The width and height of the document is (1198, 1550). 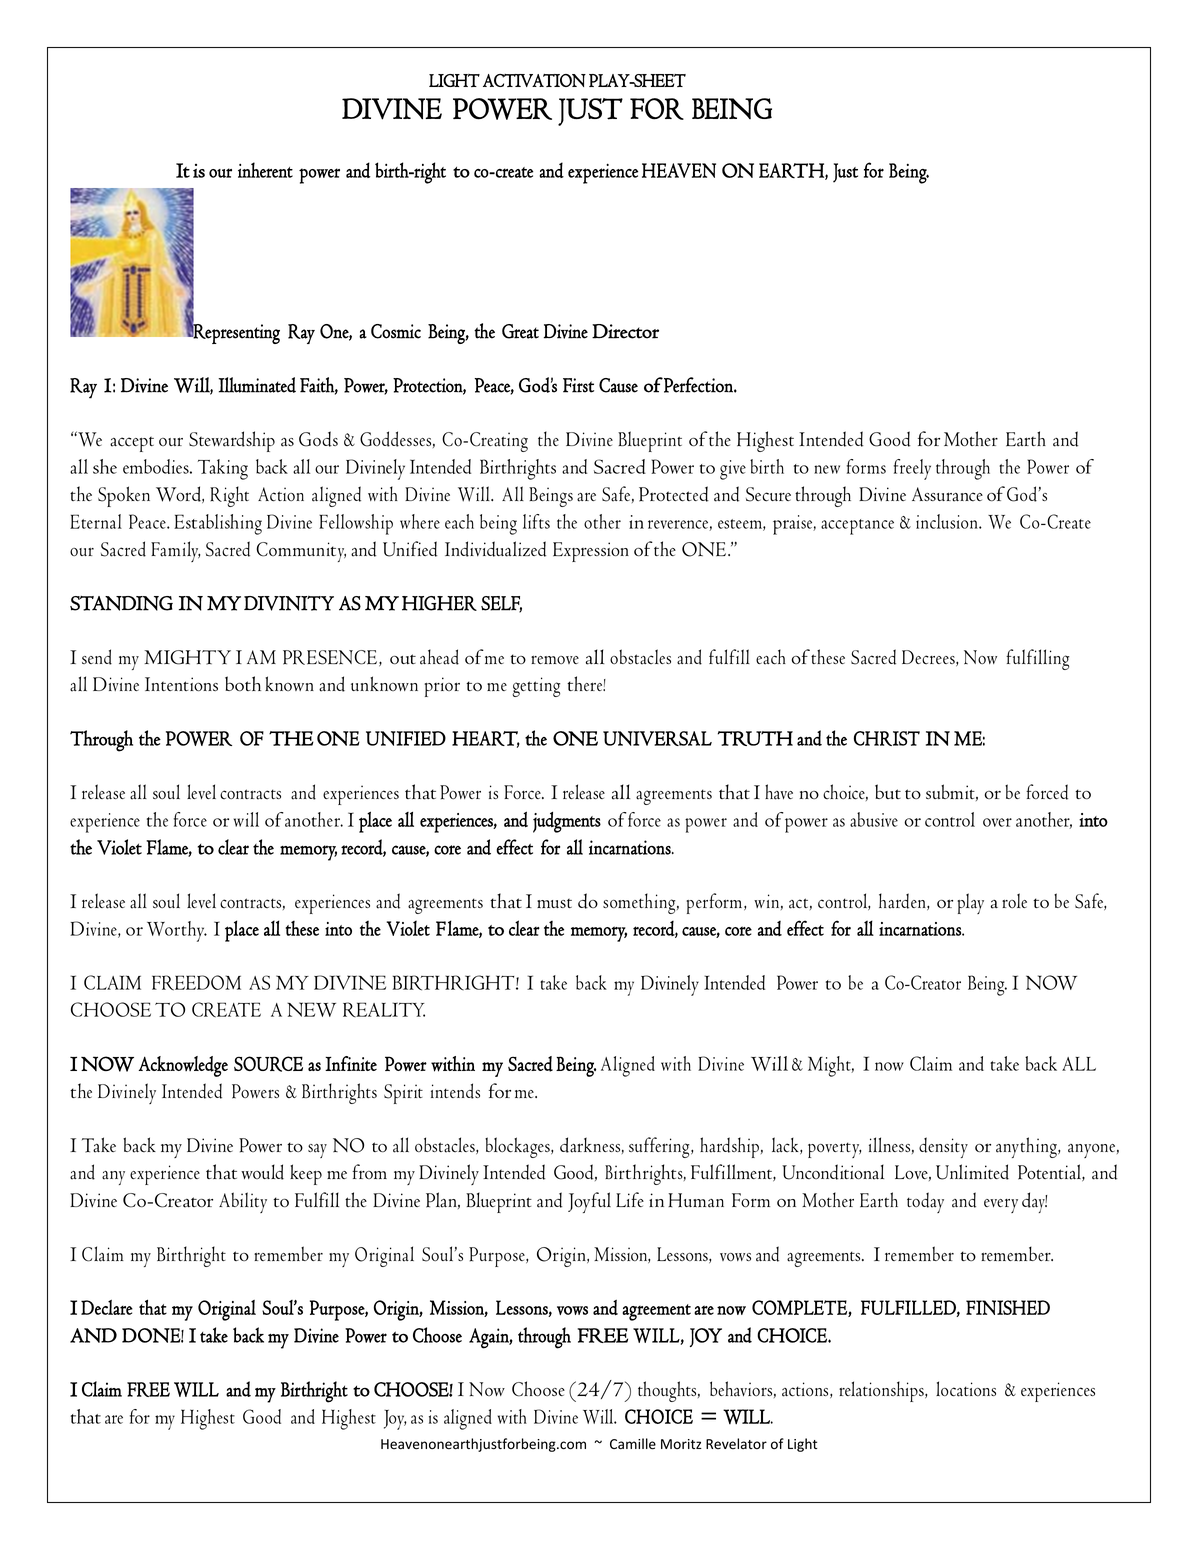 What do you see at coordinates (534, 80) in the document?
I see `ACTIVATION` at bounding box center [534, 80].
